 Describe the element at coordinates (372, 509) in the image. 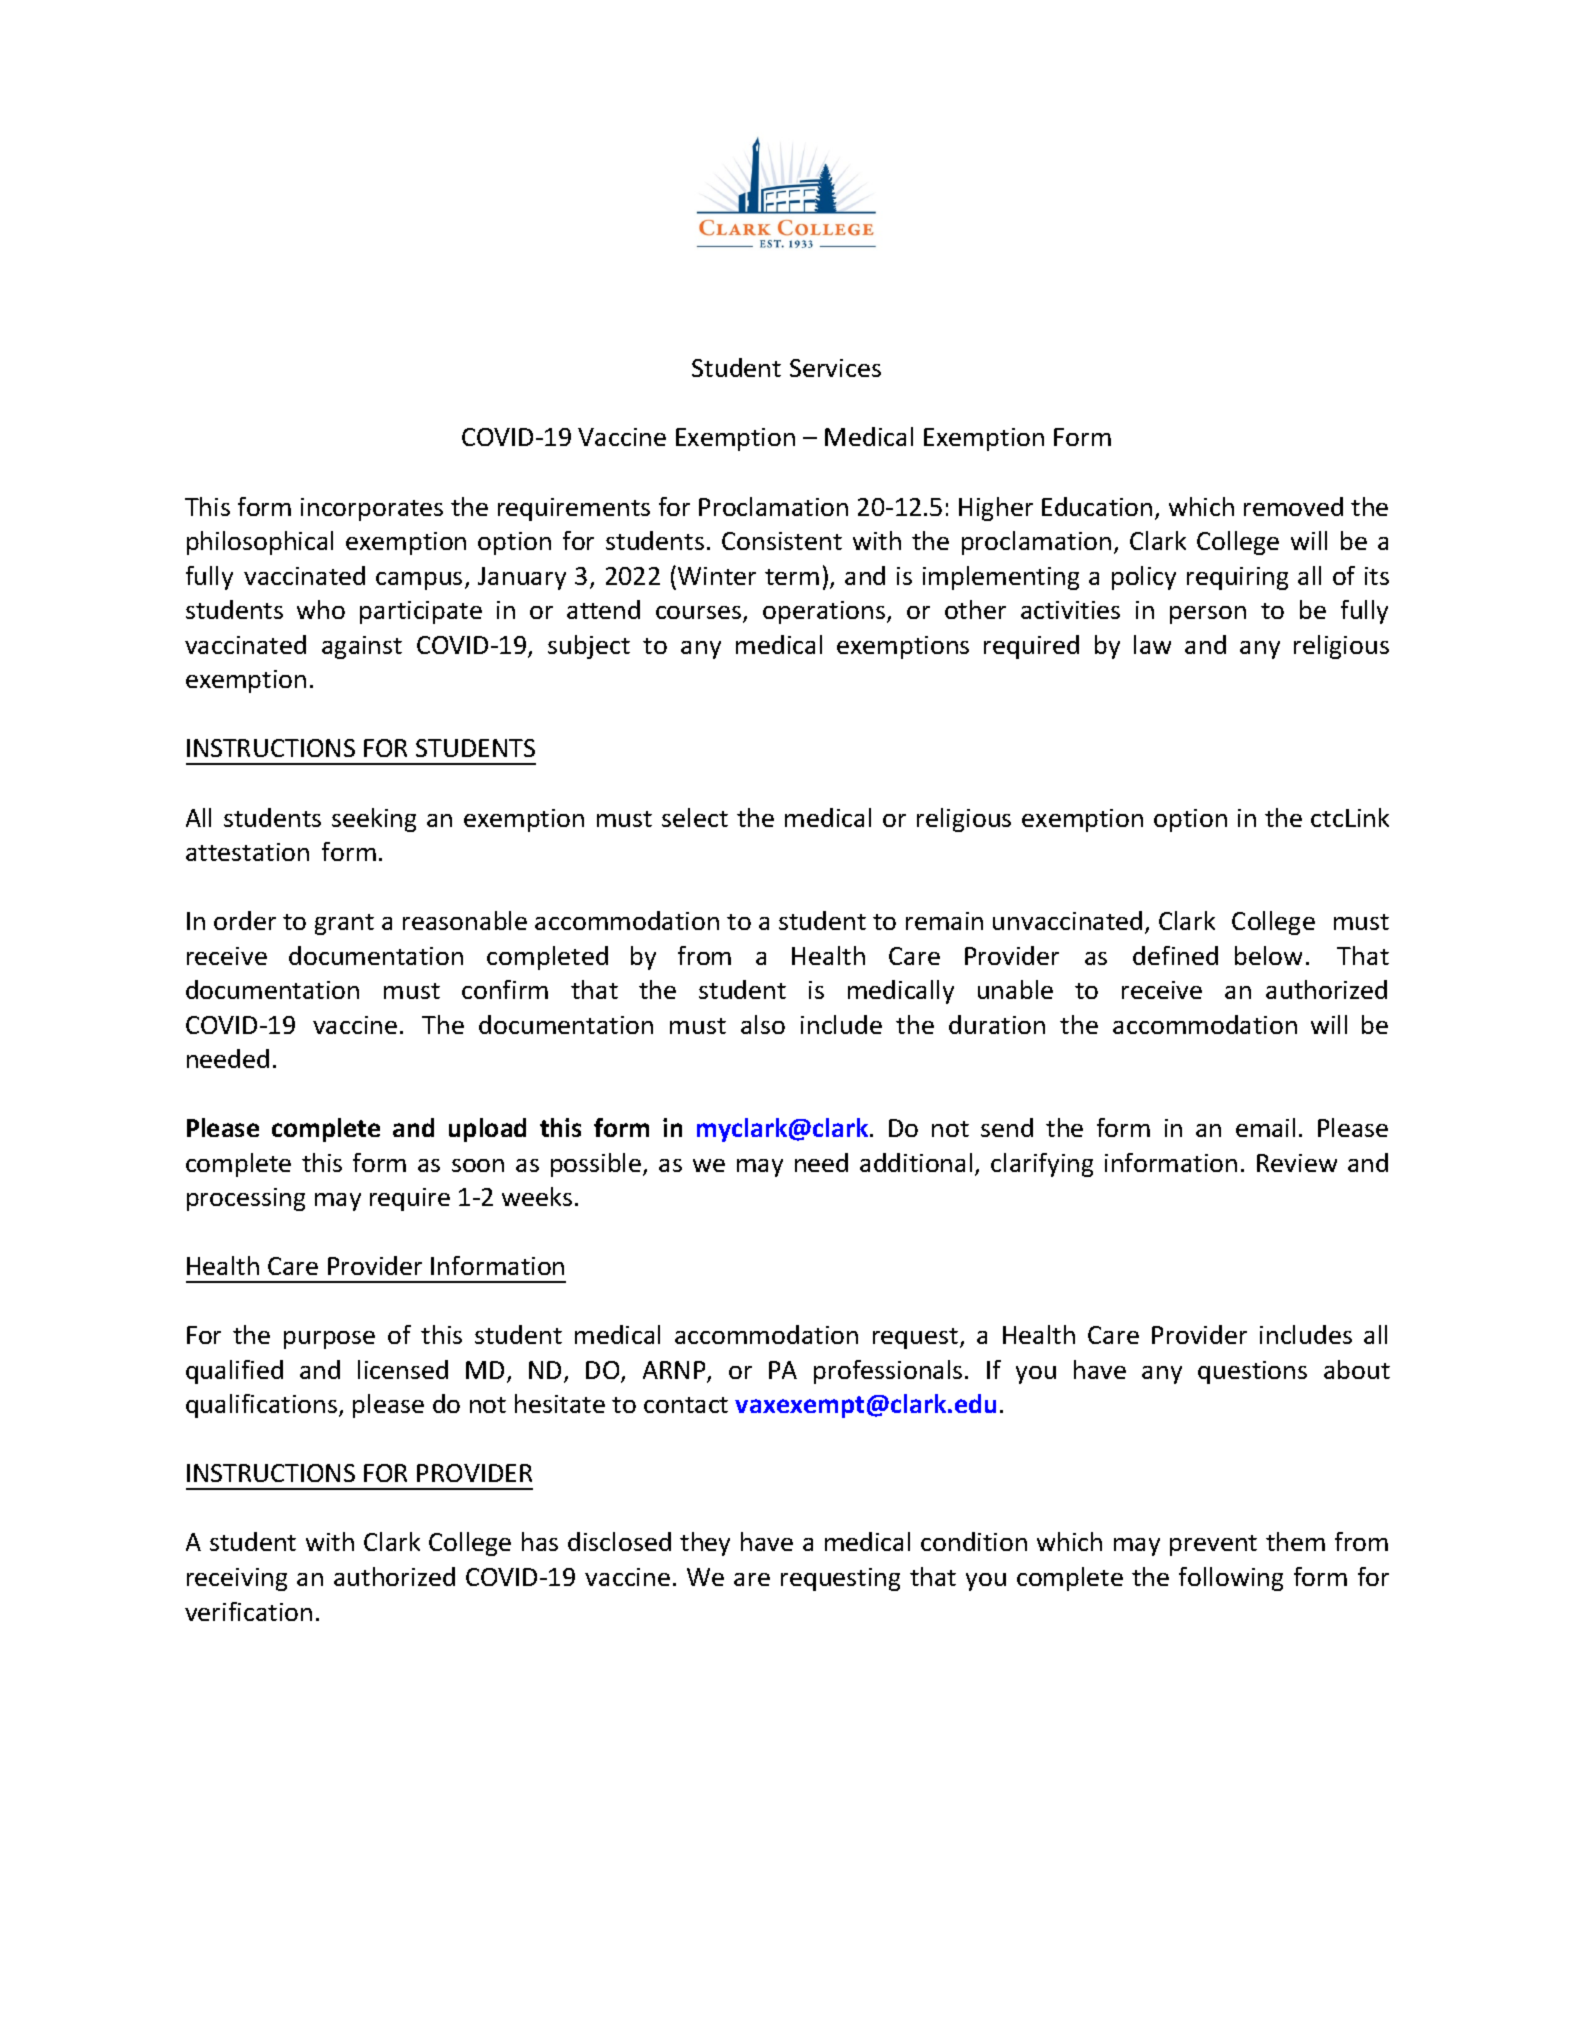

I see `incorporates` at that location.
